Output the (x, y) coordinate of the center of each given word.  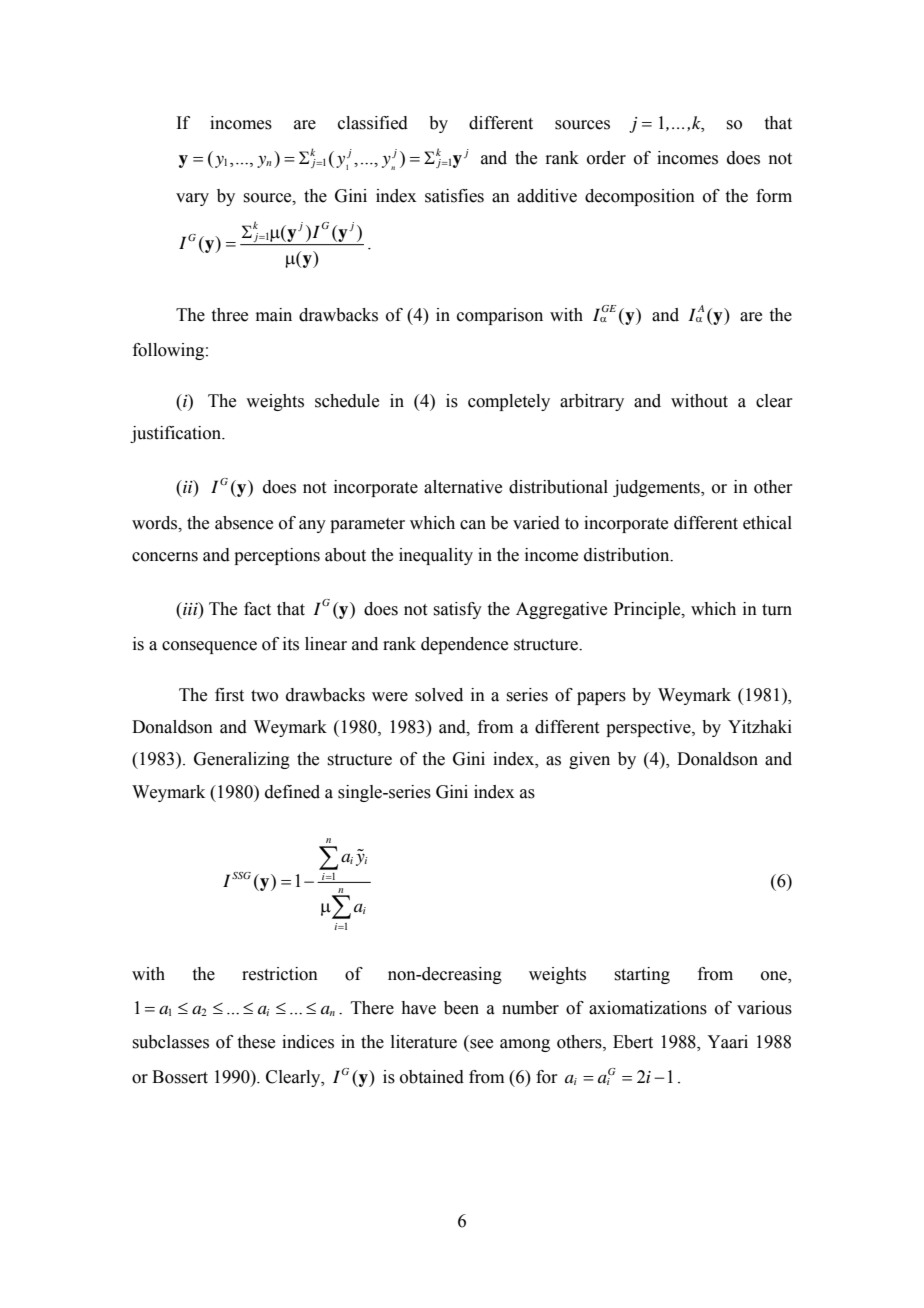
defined (292, 792)
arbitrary (592, 402)
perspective (649, 728)
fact (257, 609)
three (229, 315)
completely (509, 402)
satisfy (457, 610)
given (589, 760)
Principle (648, 610)
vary (192, 199)
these (256, 1042)
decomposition (640, 197)
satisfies (454, 196)
